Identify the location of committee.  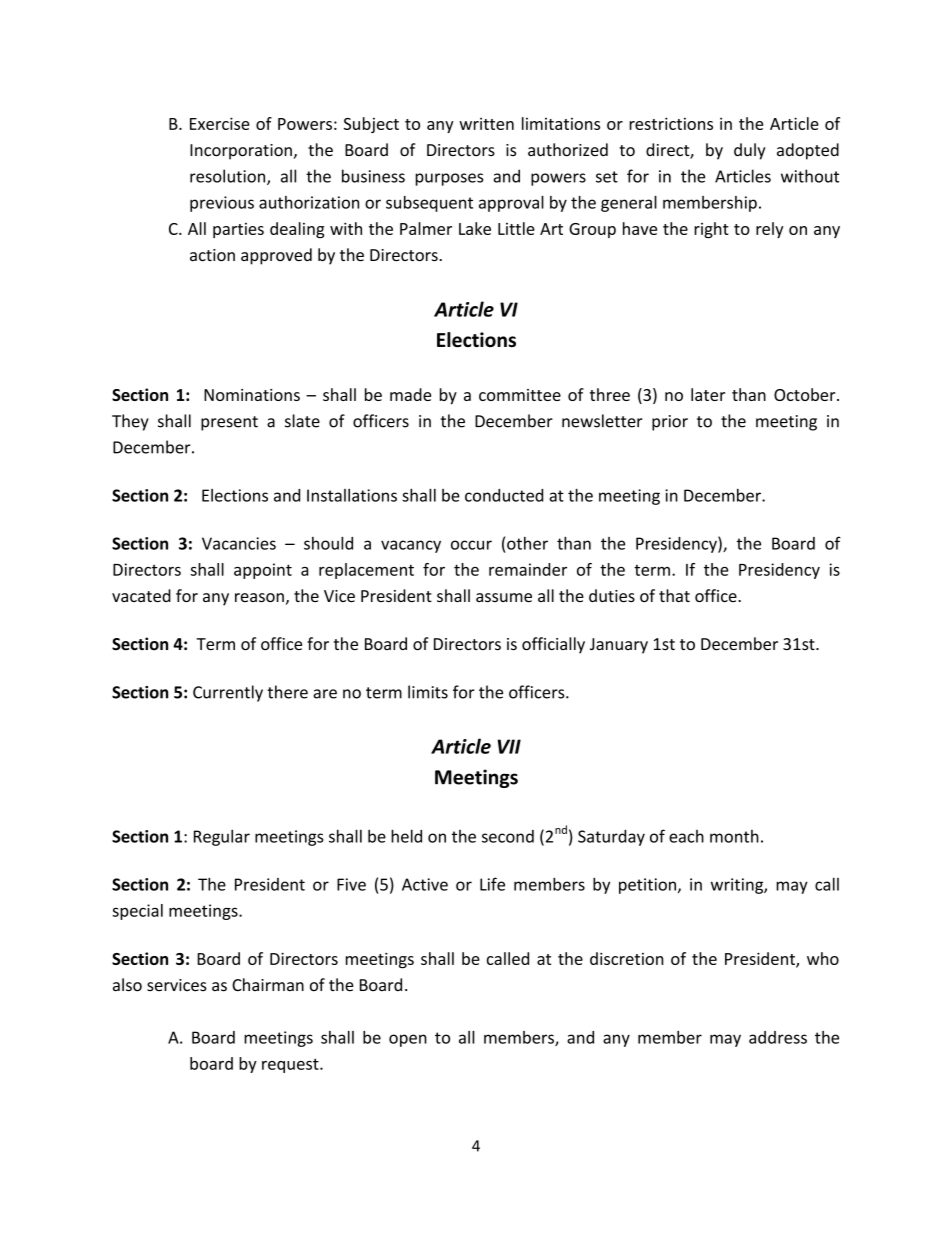
(520, 395).
